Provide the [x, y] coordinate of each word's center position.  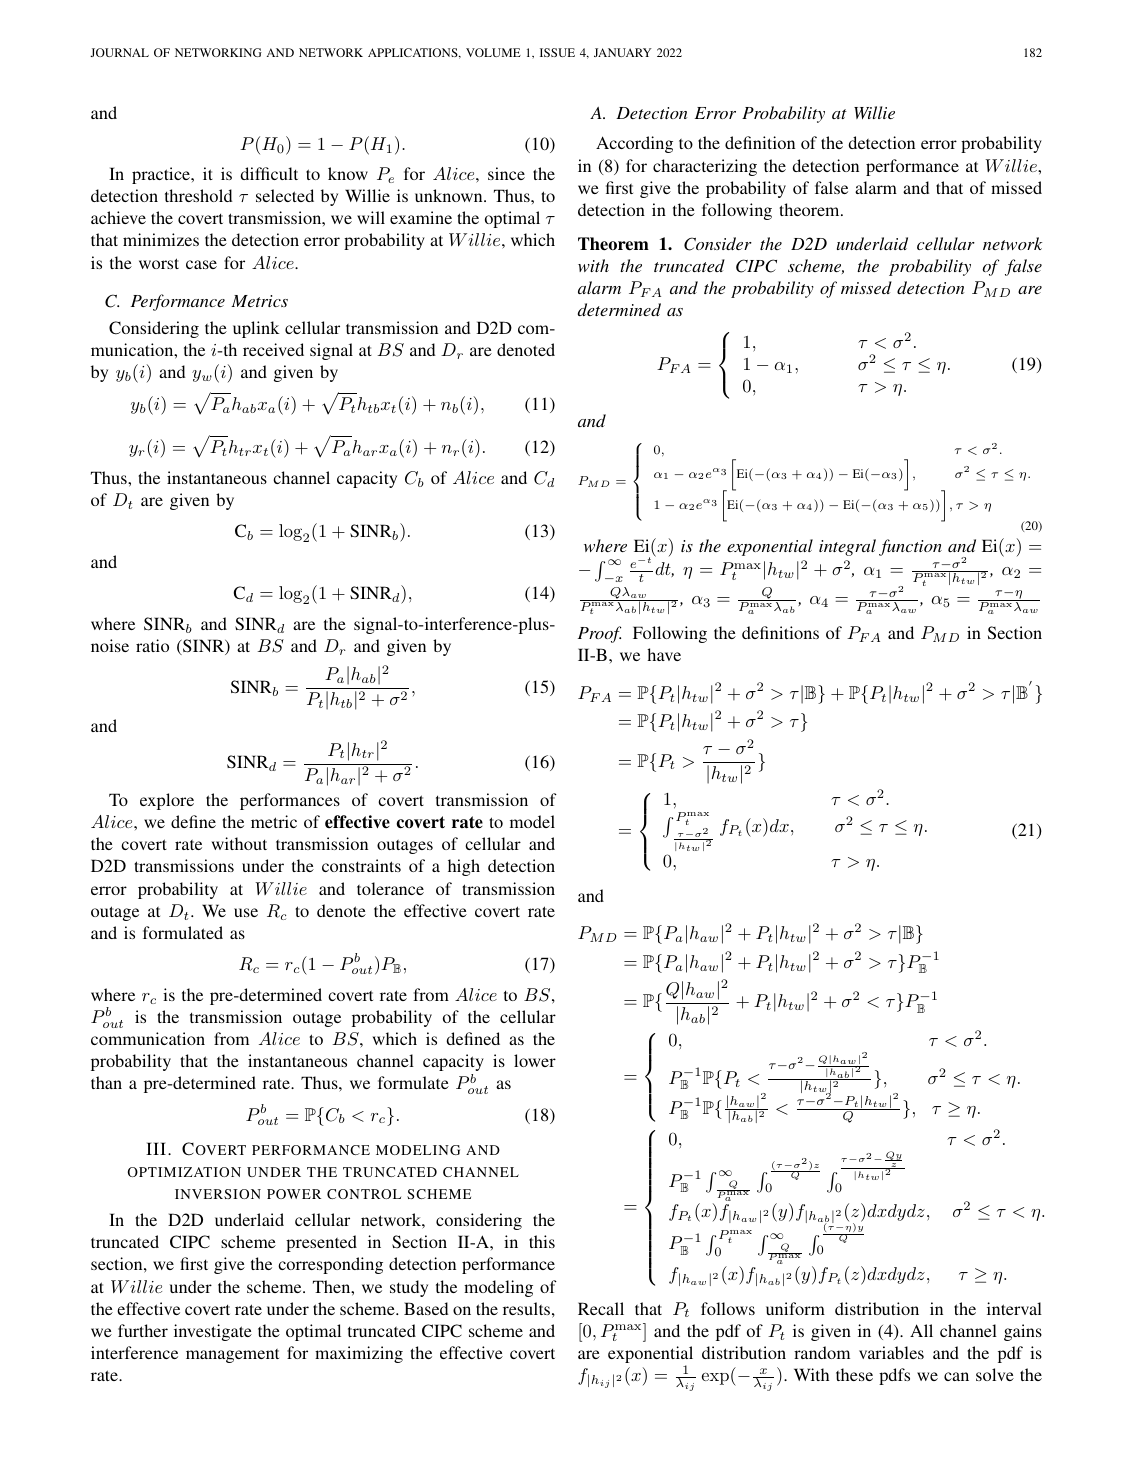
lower [535, 1060]
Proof [599, 634]
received [273, 349]
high [464, 867]
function [910, 547]
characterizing [705, 167]
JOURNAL [119, 52]
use [246, 912]
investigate [213, 1332]
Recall [601, 1308]
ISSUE [557, 52]
